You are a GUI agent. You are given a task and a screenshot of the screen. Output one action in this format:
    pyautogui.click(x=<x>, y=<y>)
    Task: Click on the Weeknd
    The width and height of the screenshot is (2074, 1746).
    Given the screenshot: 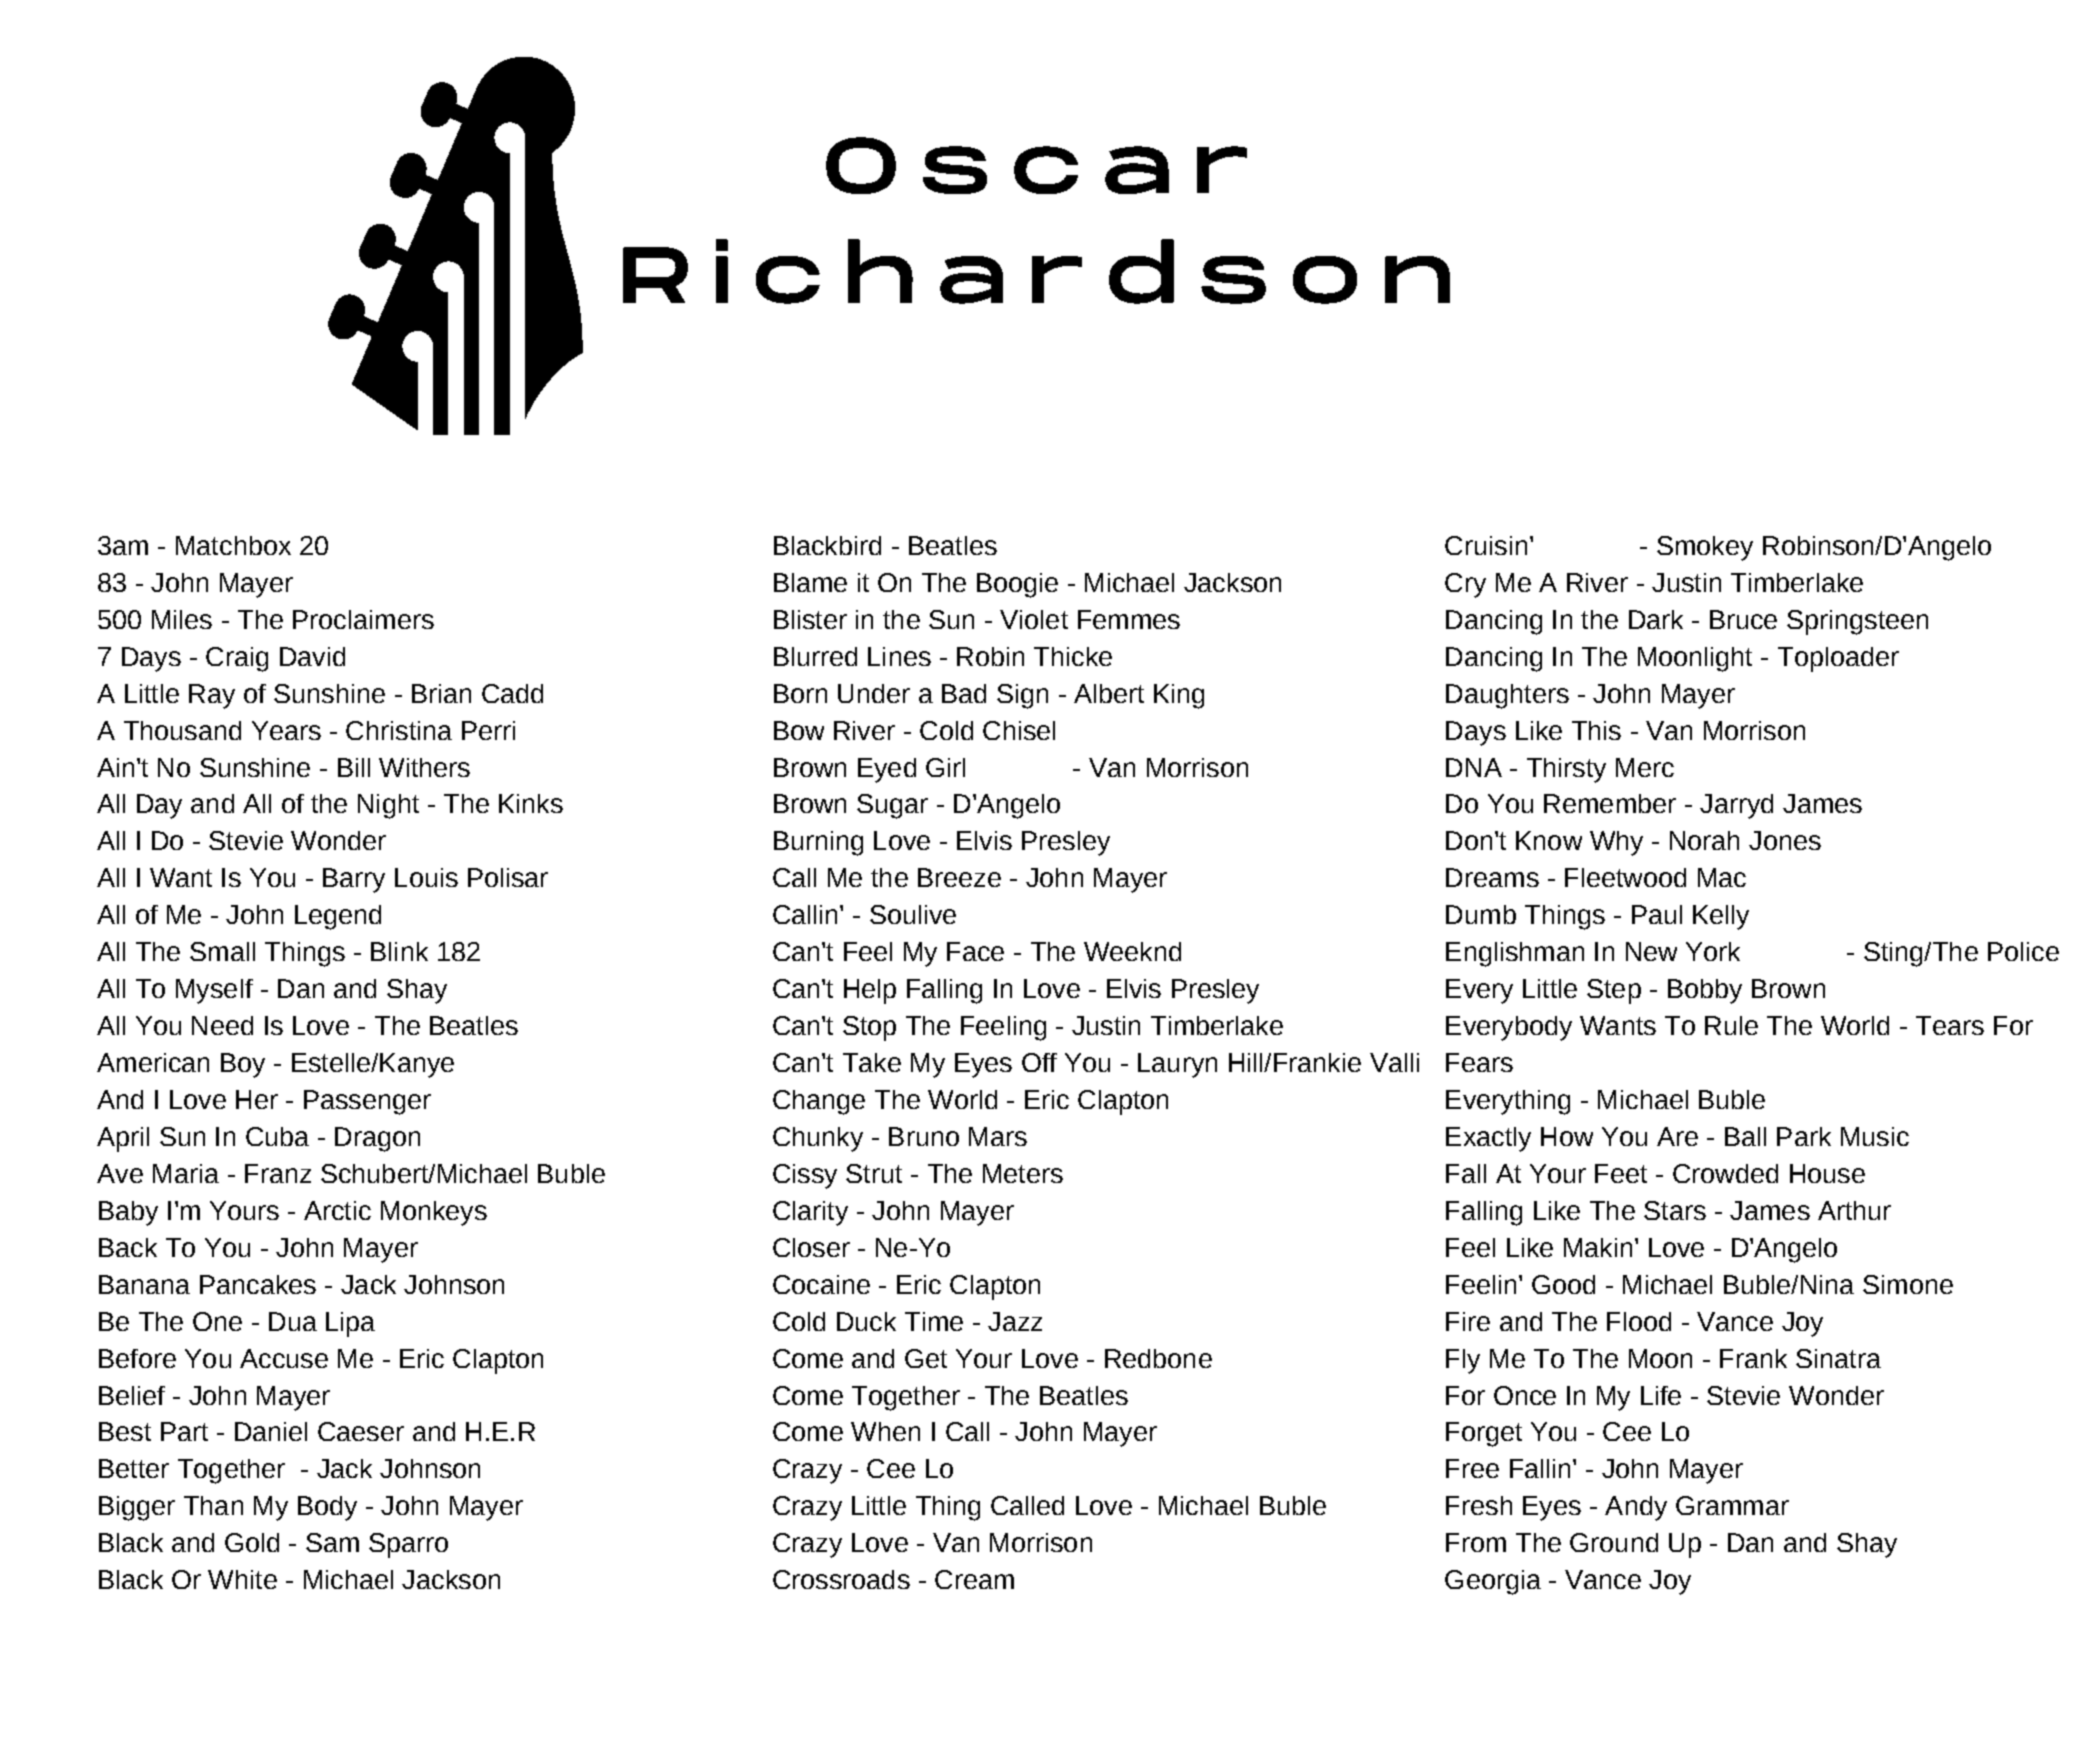 What is the action you would take?
    pyautogui.click(x=1132, y=951)
